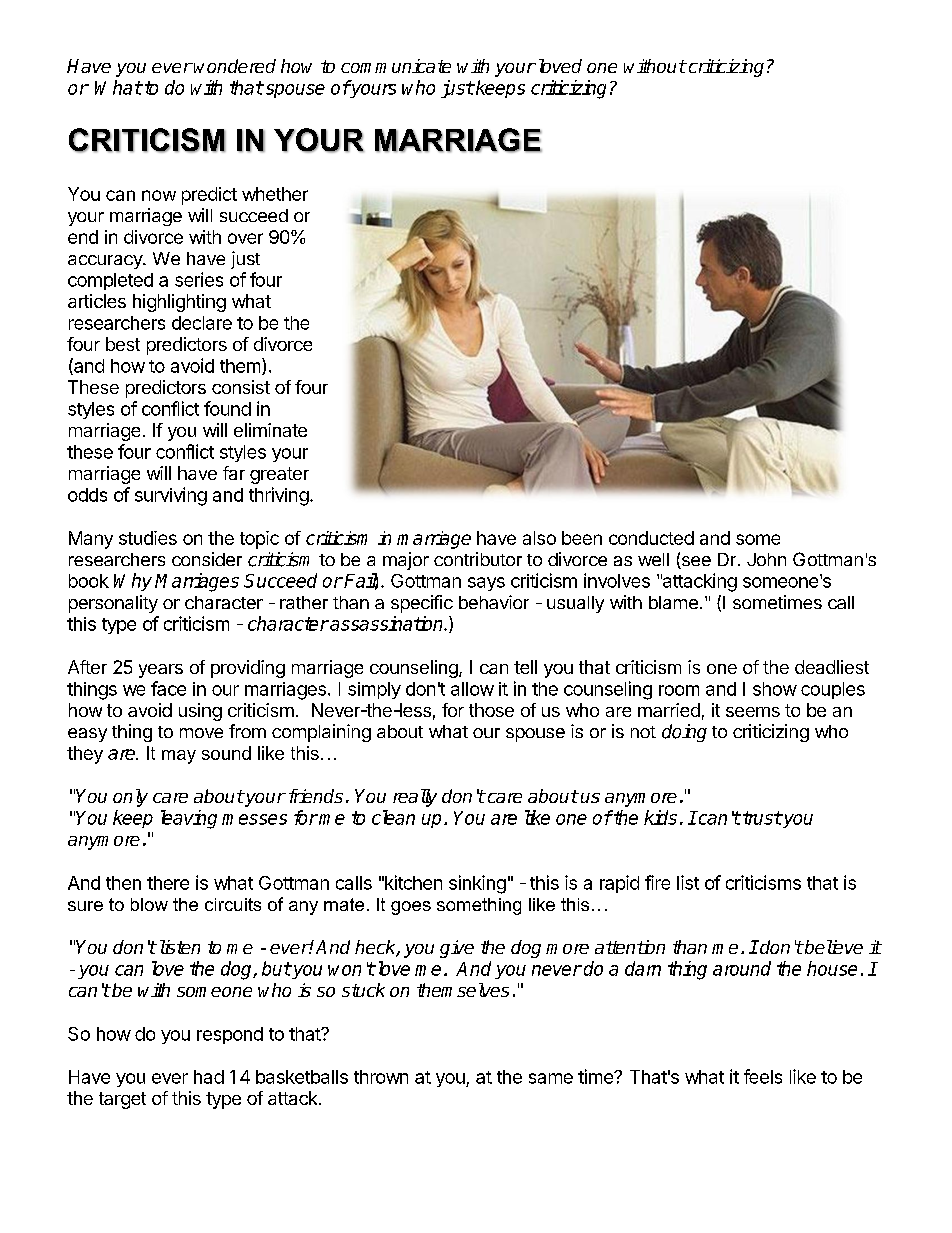 The image size is (952, 1233). What do you see at coordinates (396, 66) in the screenshot?
I see `communicate` at bounding box center [396, 66].
